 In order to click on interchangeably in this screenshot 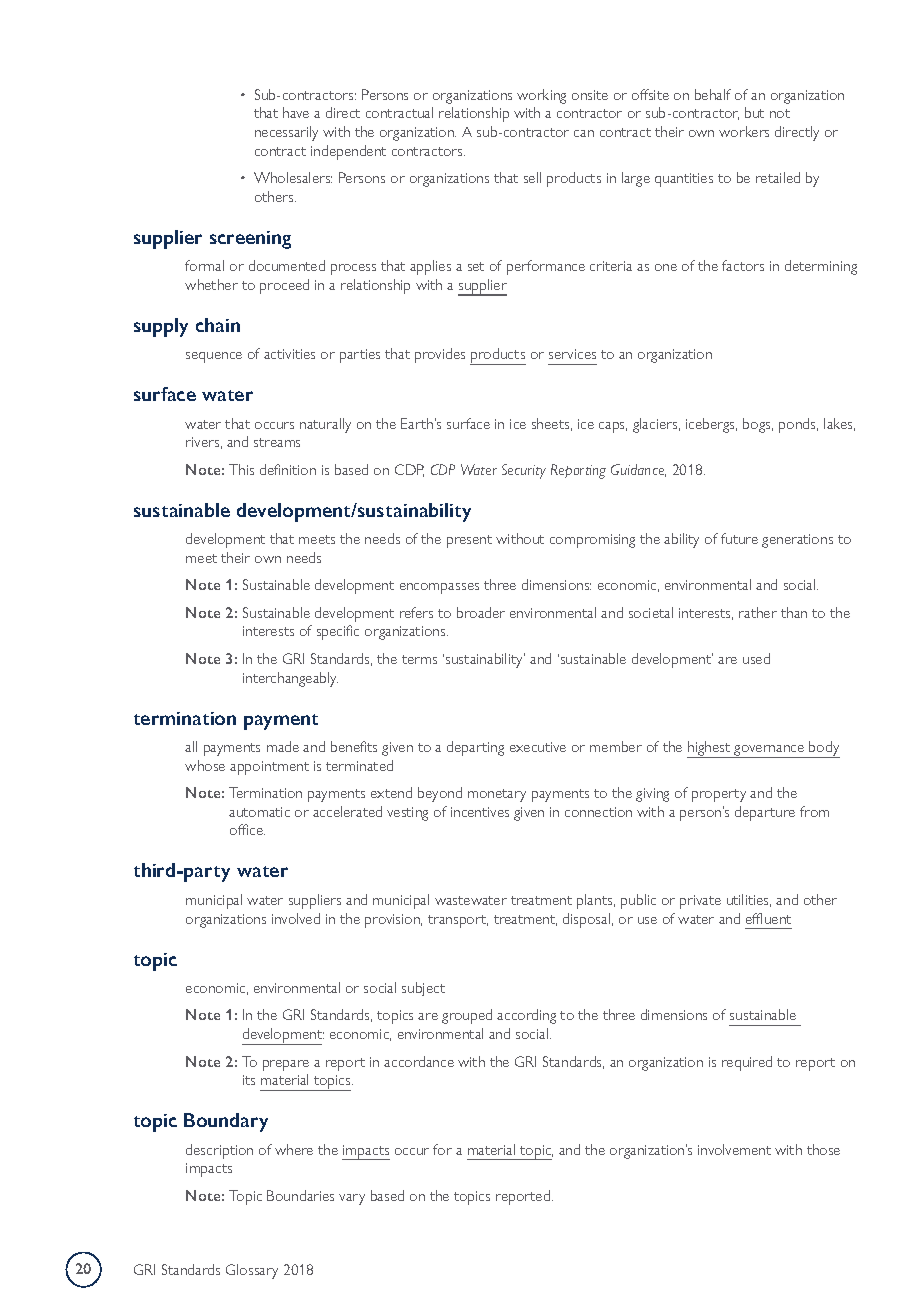, I will do `click(290, 679)`.
